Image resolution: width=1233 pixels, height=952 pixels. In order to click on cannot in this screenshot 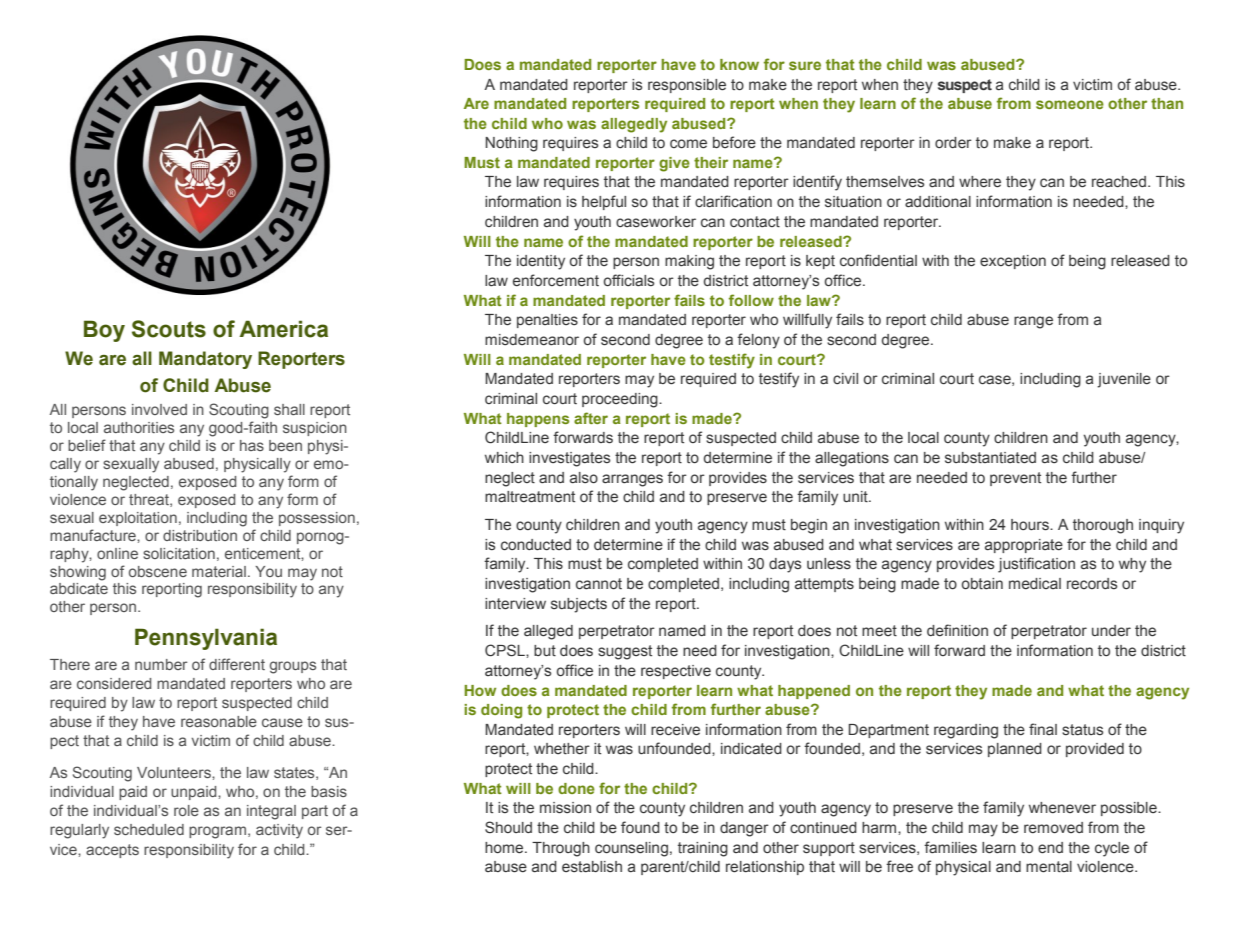, I will do `click(599, 584)`.
